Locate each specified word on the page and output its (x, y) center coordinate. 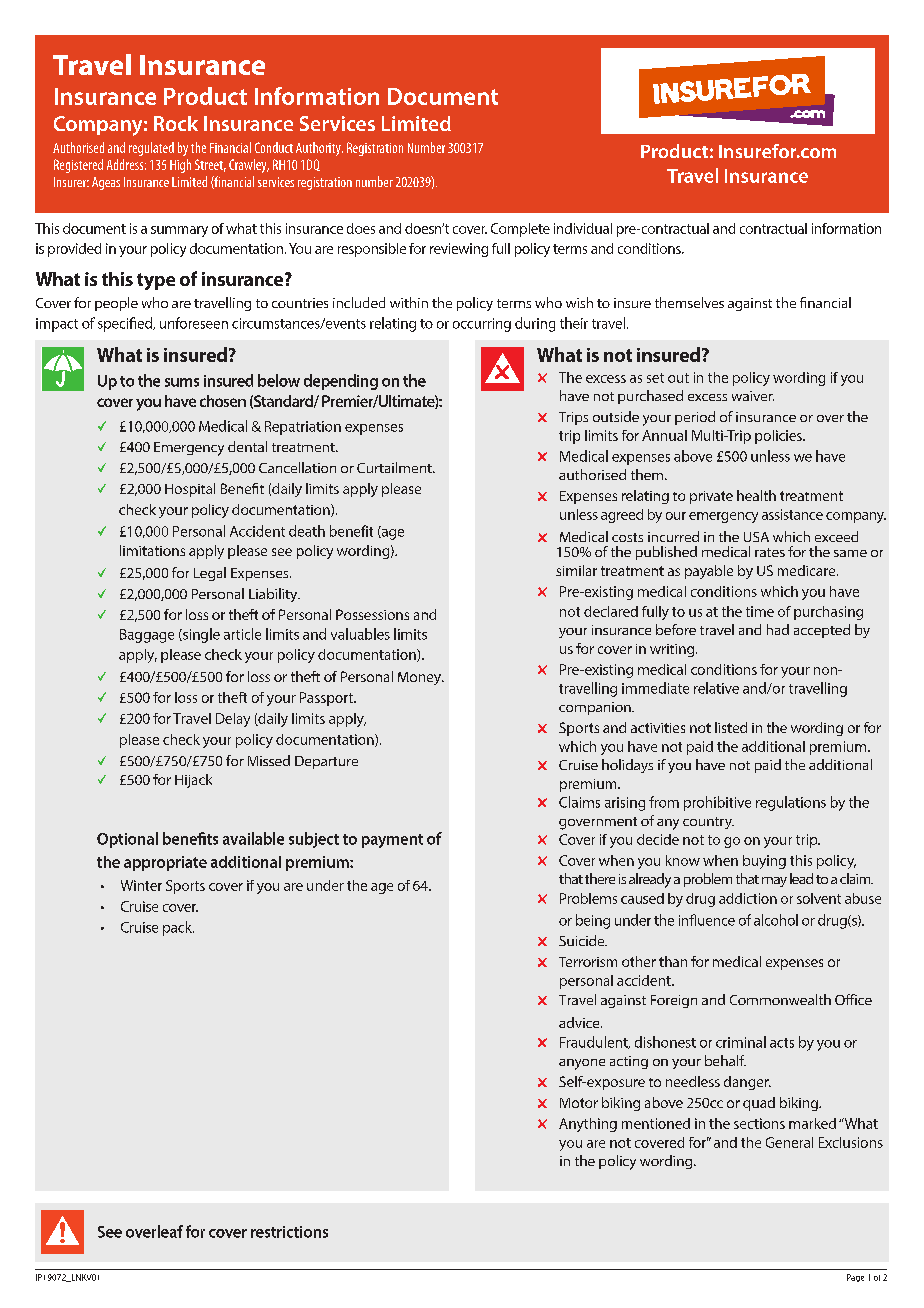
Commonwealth (780, 999)
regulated (151, 149)
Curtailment (395, 467)
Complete (520, 230)
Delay (233, 720)
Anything (588, 1125)
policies (779, 437)
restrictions (289, 1232)
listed (731, 727)
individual (583, 228)
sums (182, 382)
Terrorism (588, 962)
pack (178, 928)
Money (420, 678)
